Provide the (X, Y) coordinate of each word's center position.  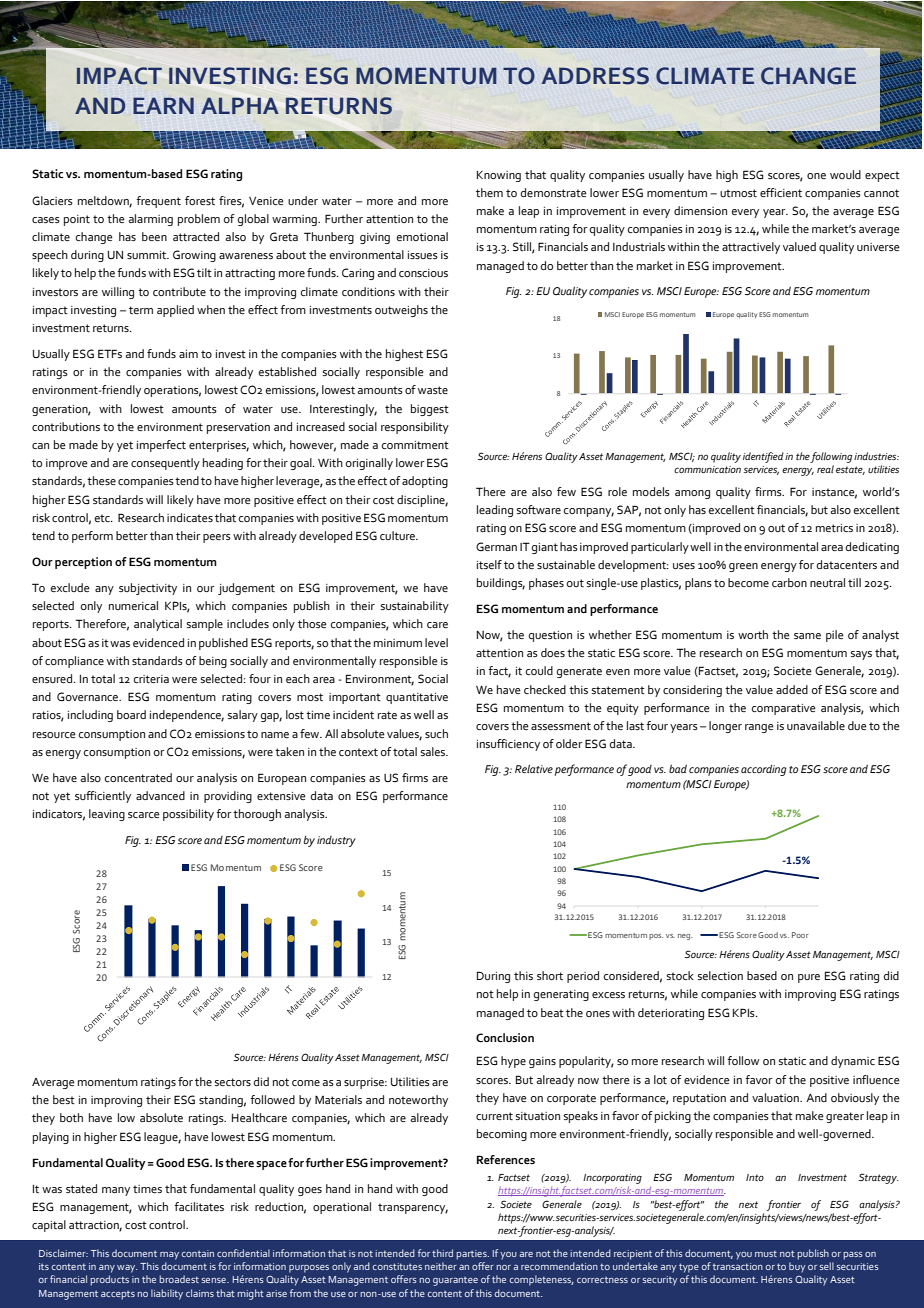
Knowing (499, 176)
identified (763, 457)
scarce (144, 815)
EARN (163, 105)
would (845, 174)
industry (336, 841)
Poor (800, 935)
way (127, 1269)
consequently (165, 464)
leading (495, 511)
